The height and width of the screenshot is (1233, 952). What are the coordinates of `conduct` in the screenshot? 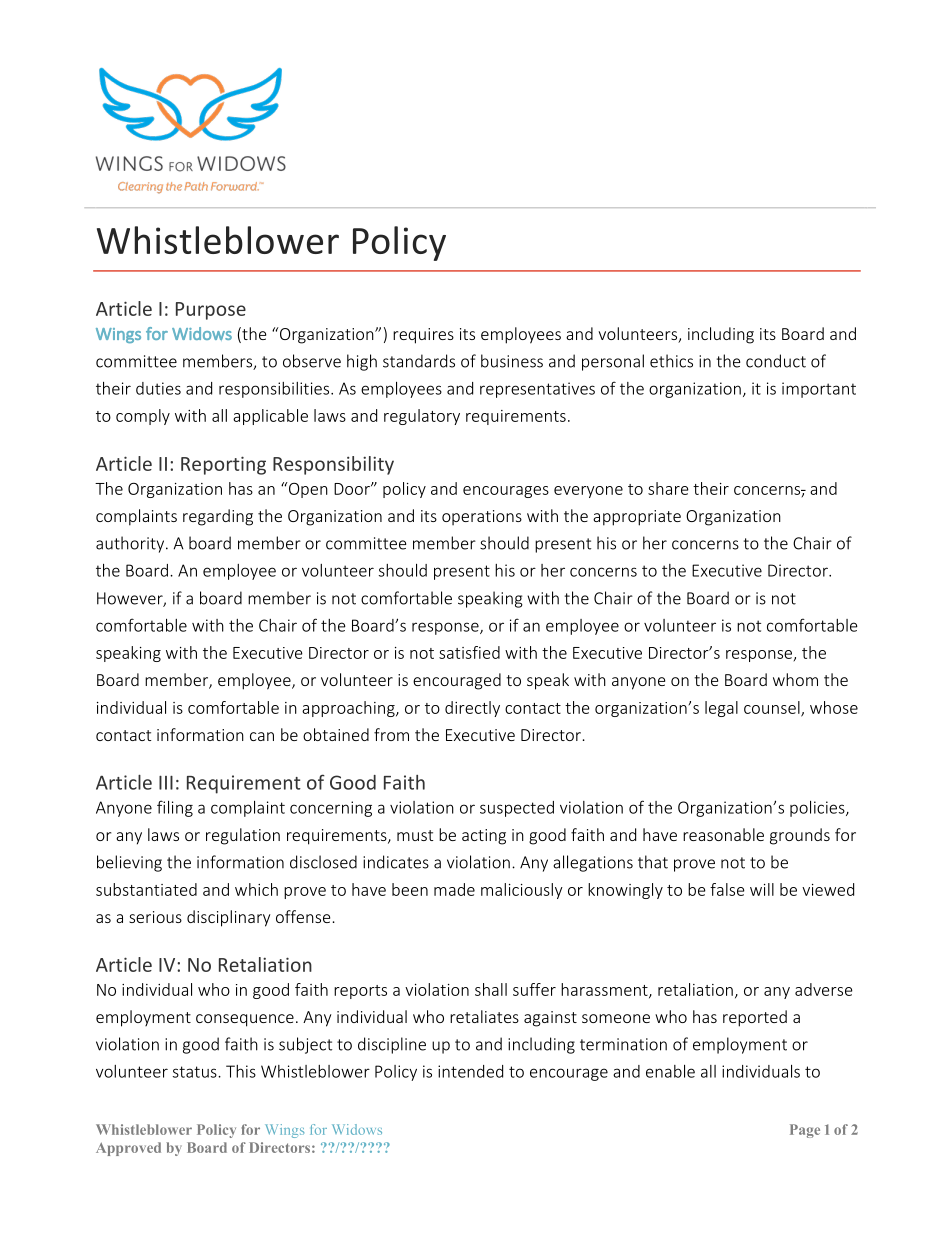 It's located at (776, 361).
